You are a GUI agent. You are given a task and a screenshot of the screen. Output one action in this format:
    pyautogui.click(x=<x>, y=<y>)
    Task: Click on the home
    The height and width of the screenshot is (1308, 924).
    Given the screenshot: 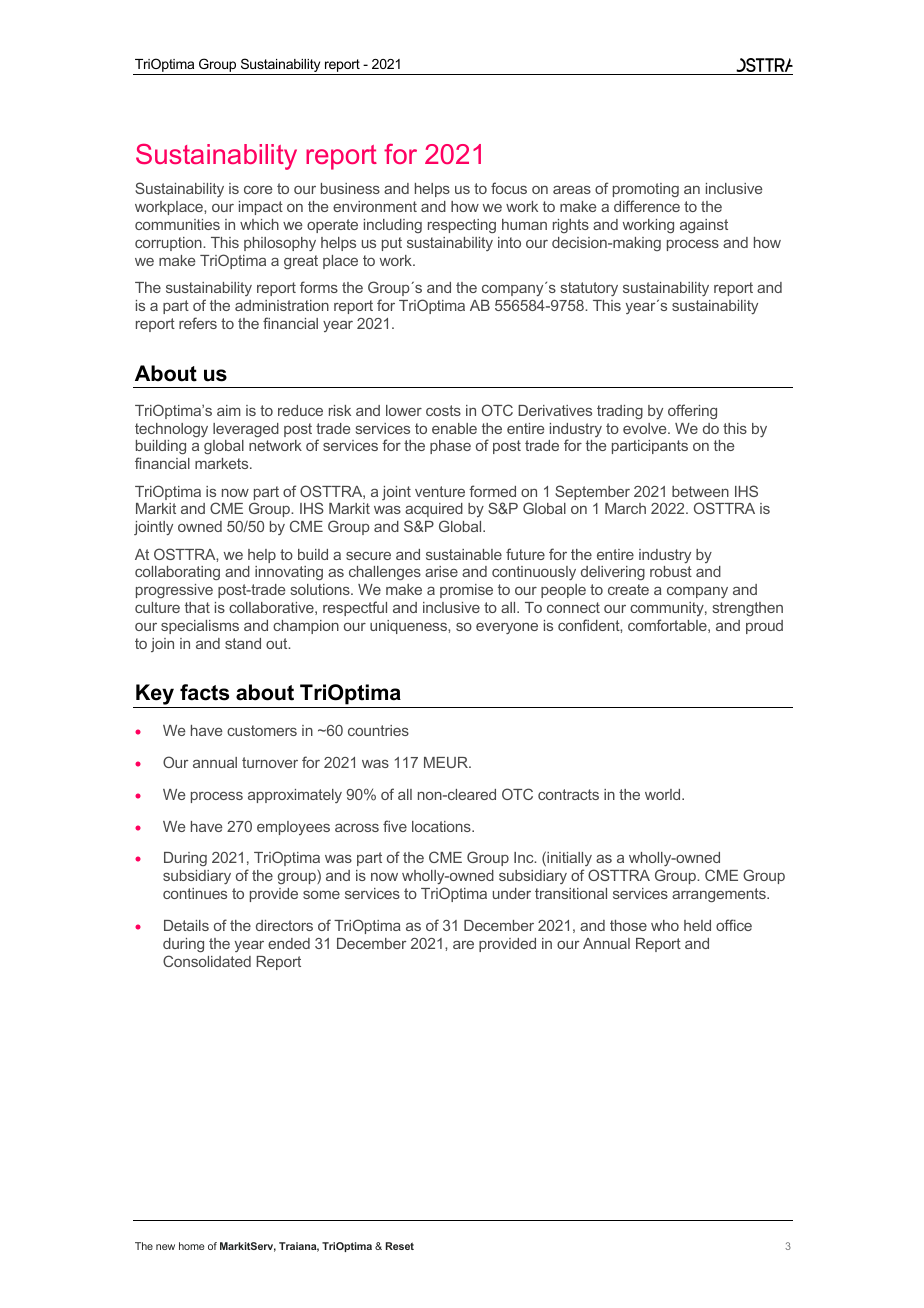 What is the action you would take?
    pyautogui.click(x=191, y=1246)
